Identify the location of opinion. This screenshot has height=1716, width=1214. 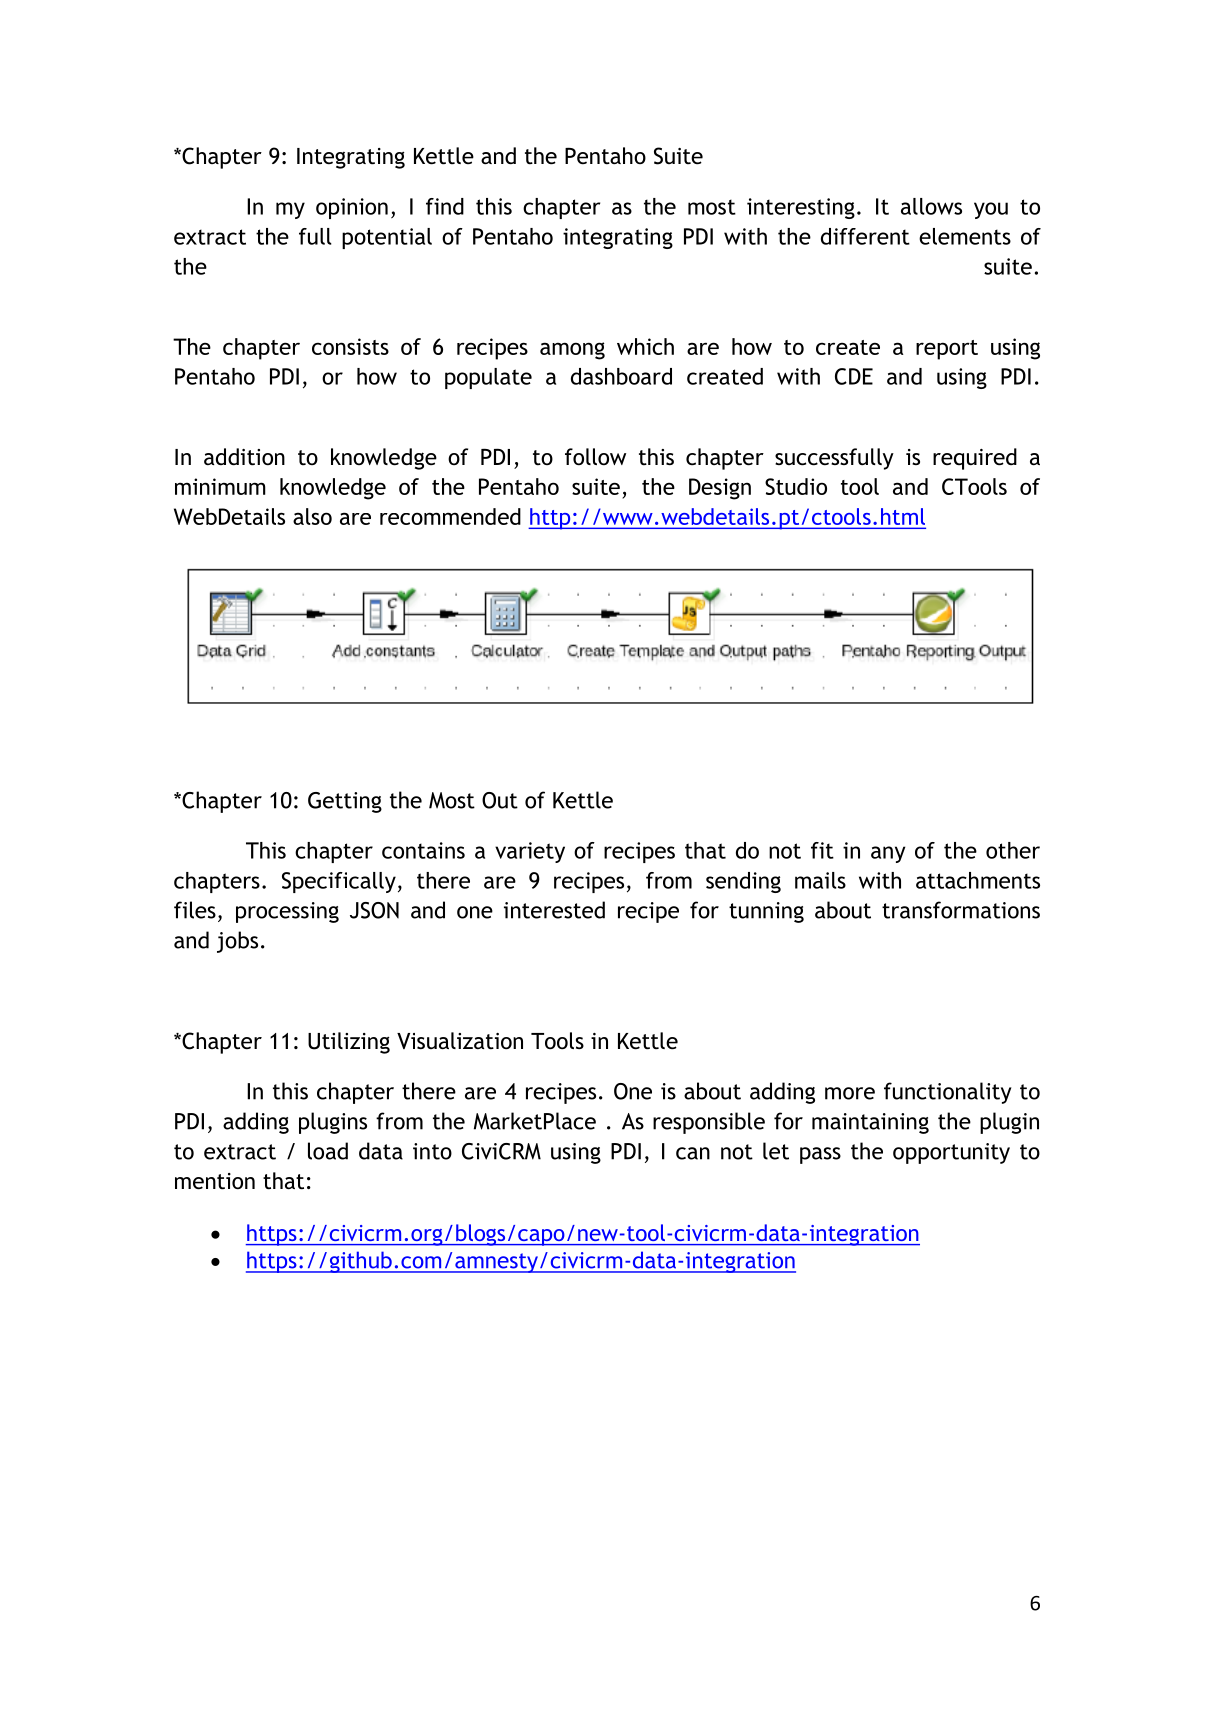
(352, 208).
